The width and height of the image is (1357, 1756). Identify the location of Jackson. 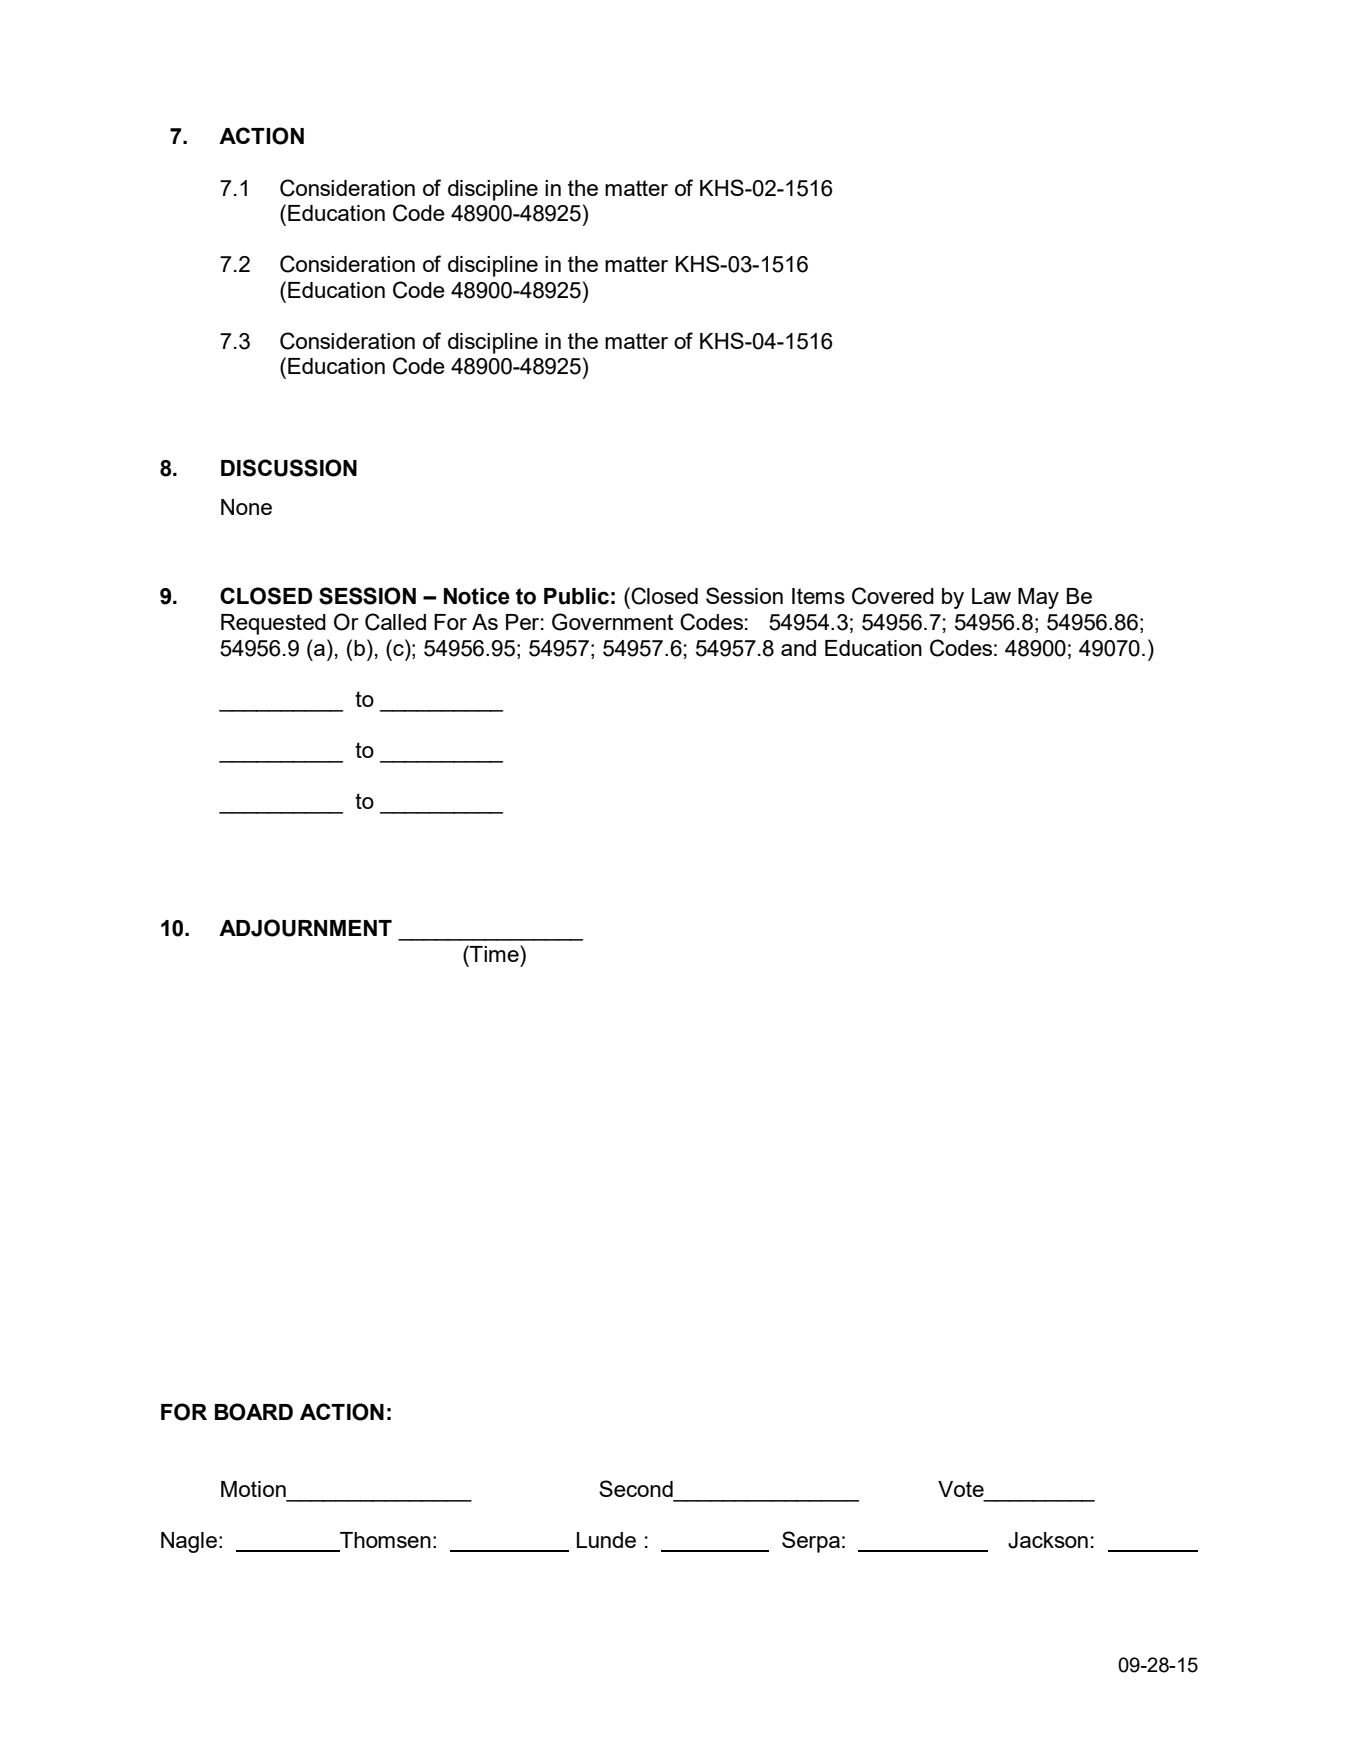
(1048, 1540).
